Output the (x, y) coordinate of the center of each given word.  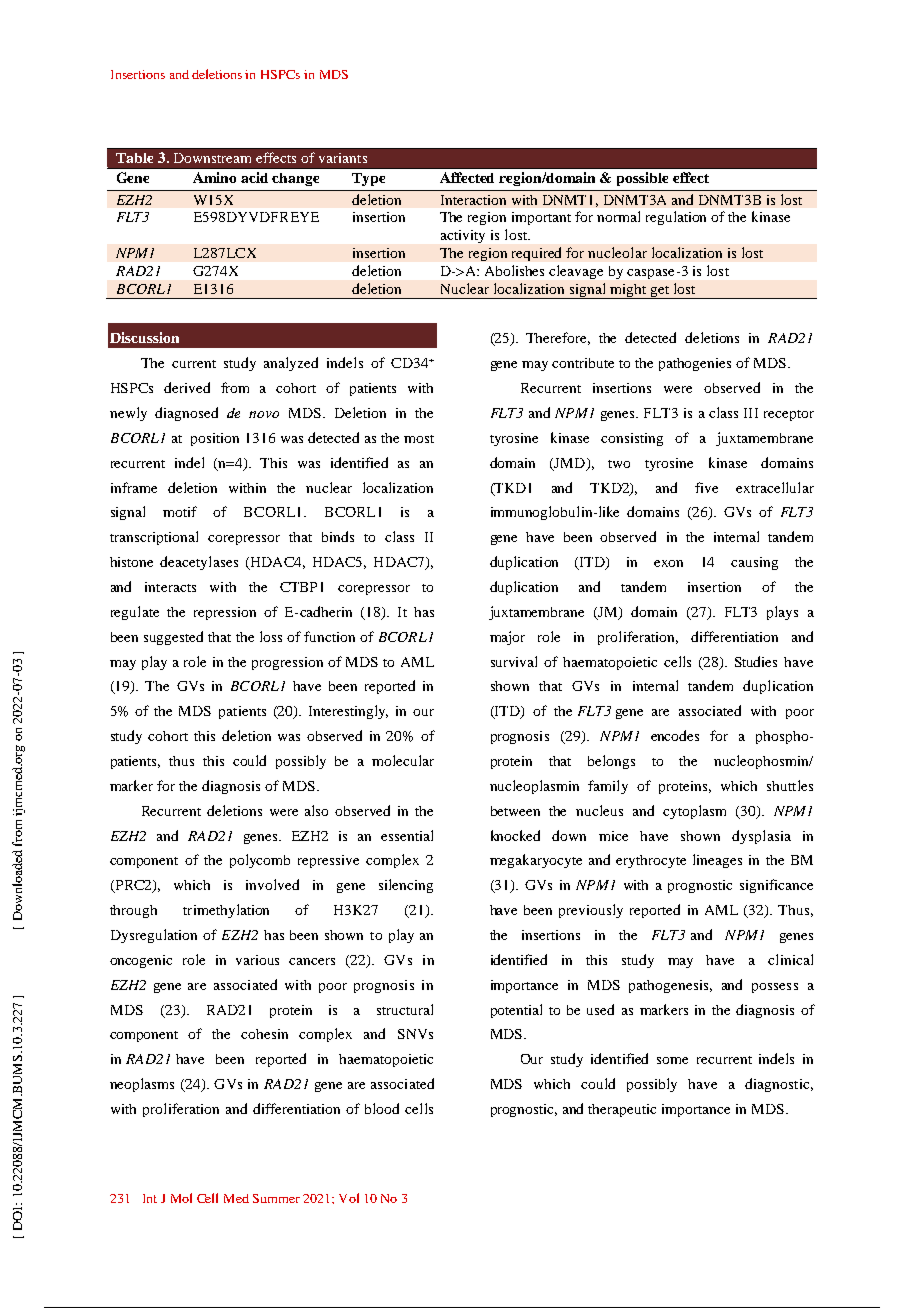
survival (514, 661)
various (257, 960)
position (215, 439)
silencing (406, 886)
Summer (276, 1198)
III (751, 413)
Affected (467, 177)
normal (618, 216)
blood (382, 1108)
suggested (173, 638)
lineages (717, 861)
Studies (756, 661)
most (419, 439)
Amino (214, 177)
